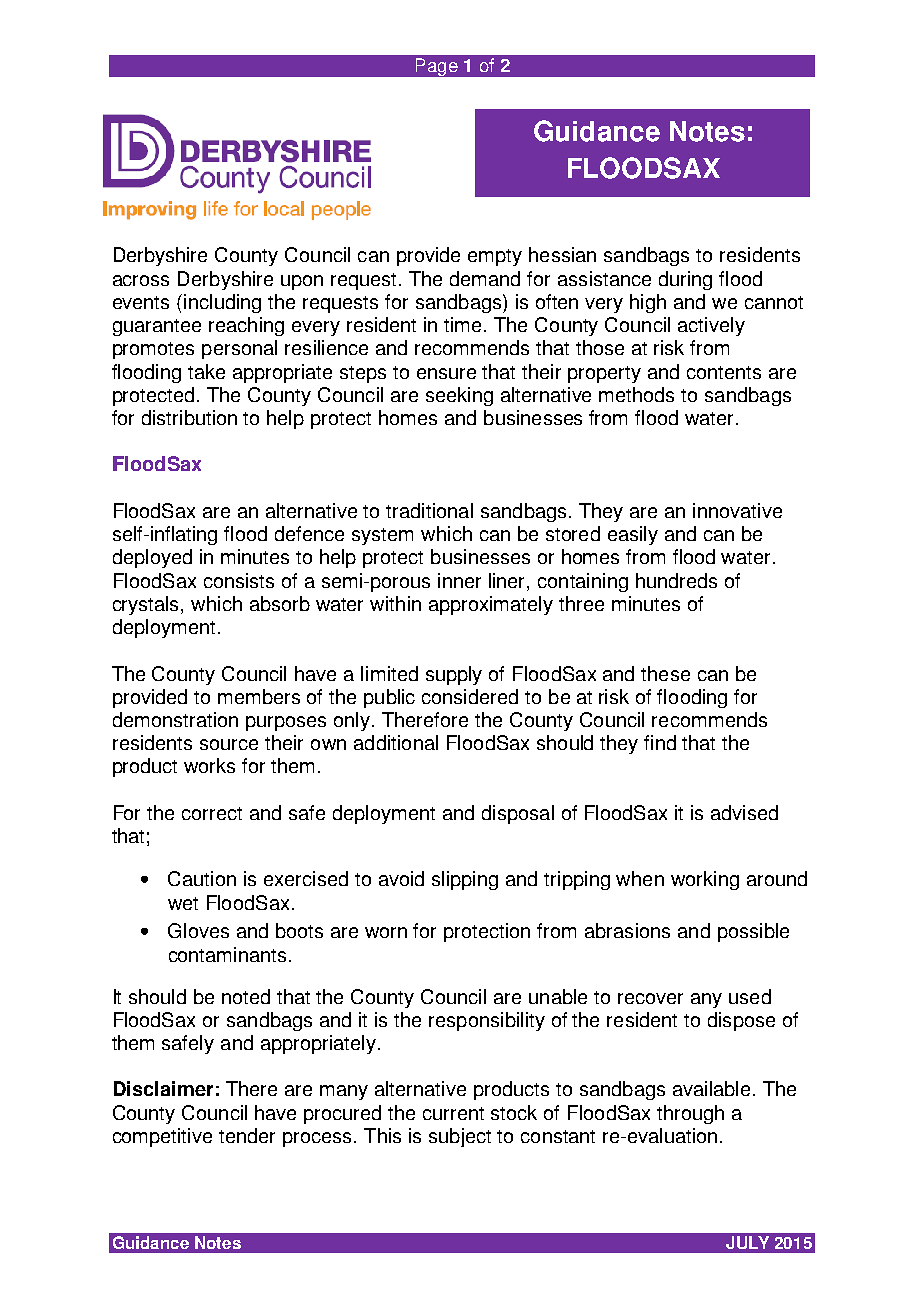  Describe the element at coordinates (705, 880) in the screenshot. I see `working` at that location.
